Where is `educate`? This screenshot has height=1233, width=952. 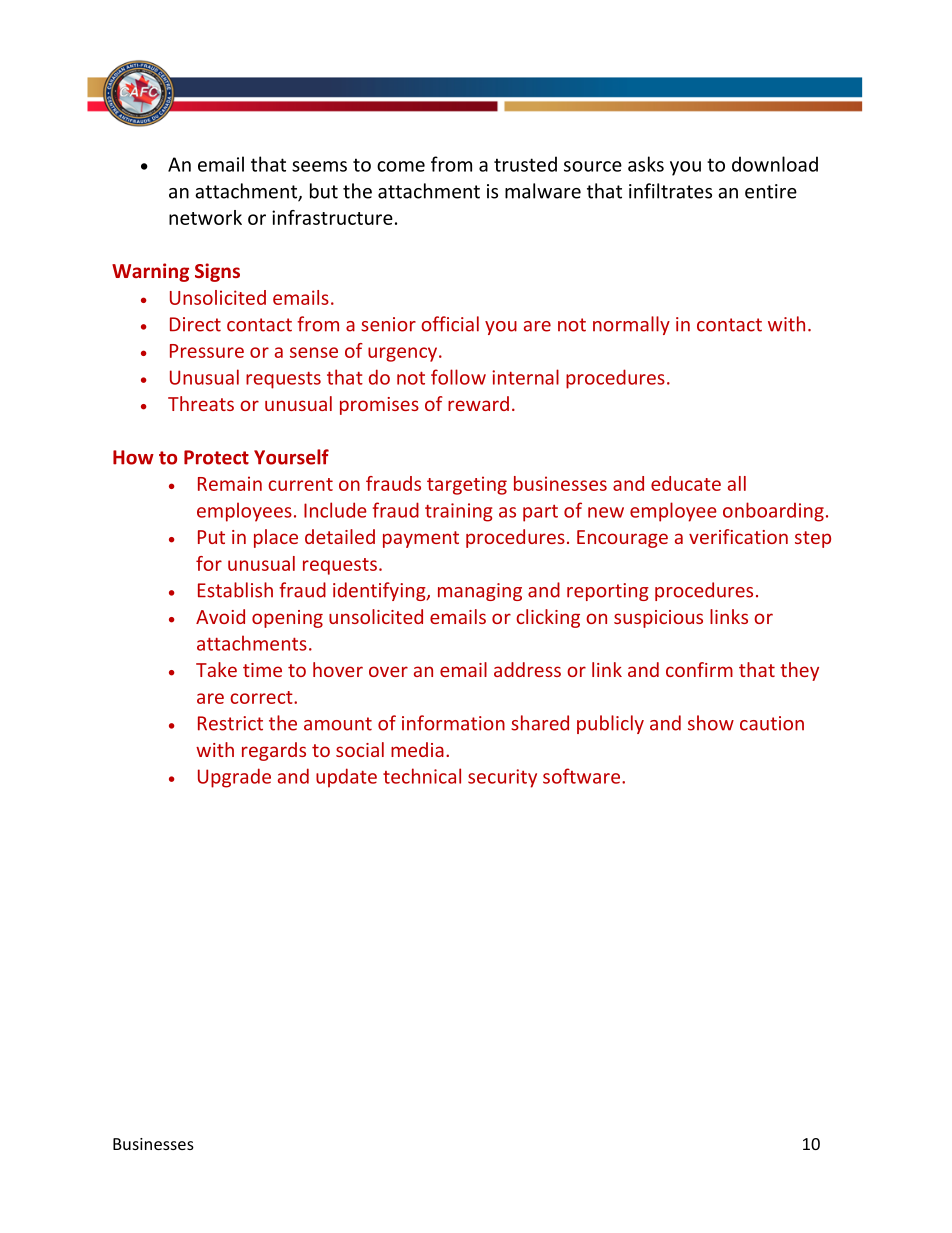
educate is located at coordinates (686, 483).
